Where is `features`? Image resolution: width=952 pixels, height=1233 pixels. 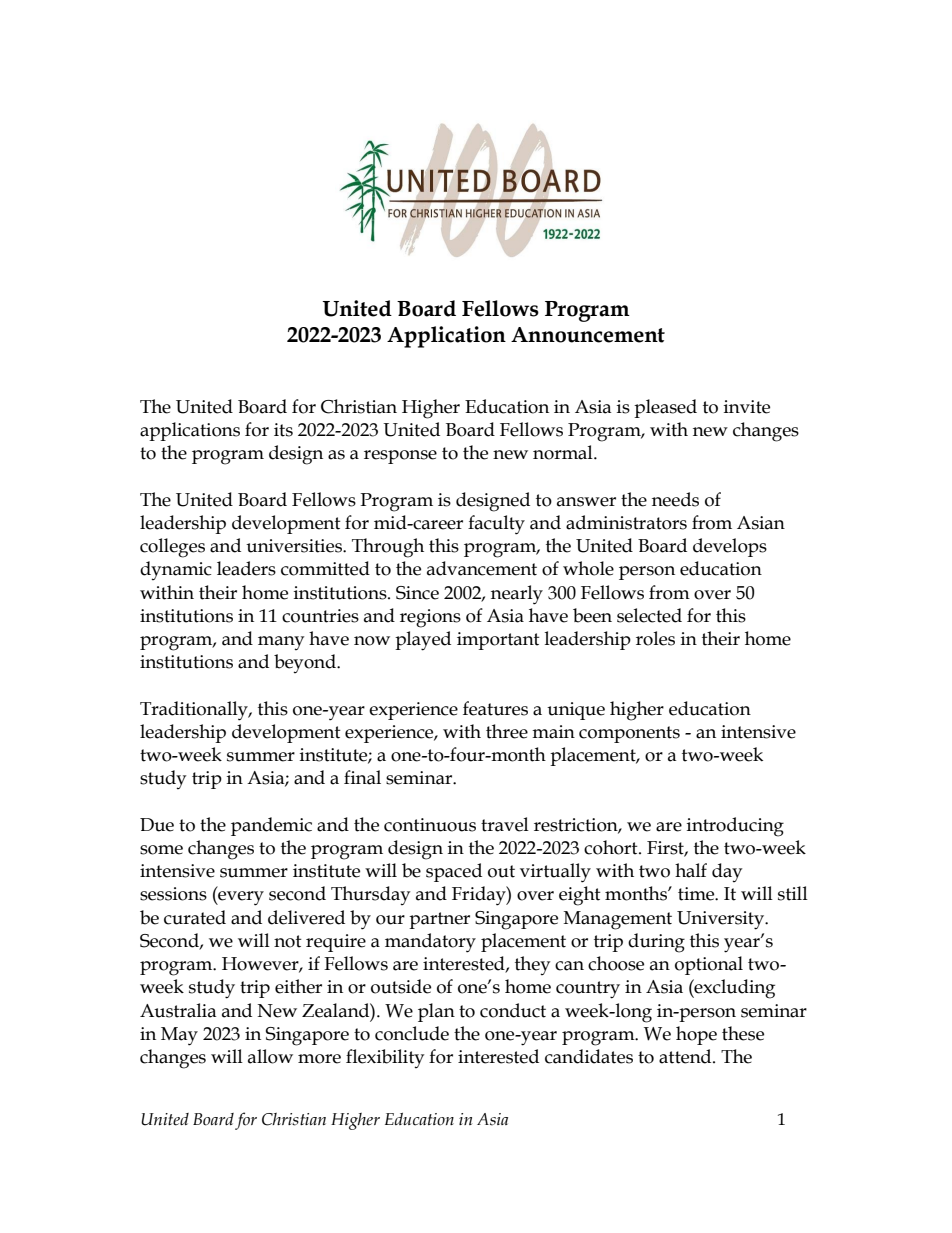 features is located at coordinates (495, 708).
